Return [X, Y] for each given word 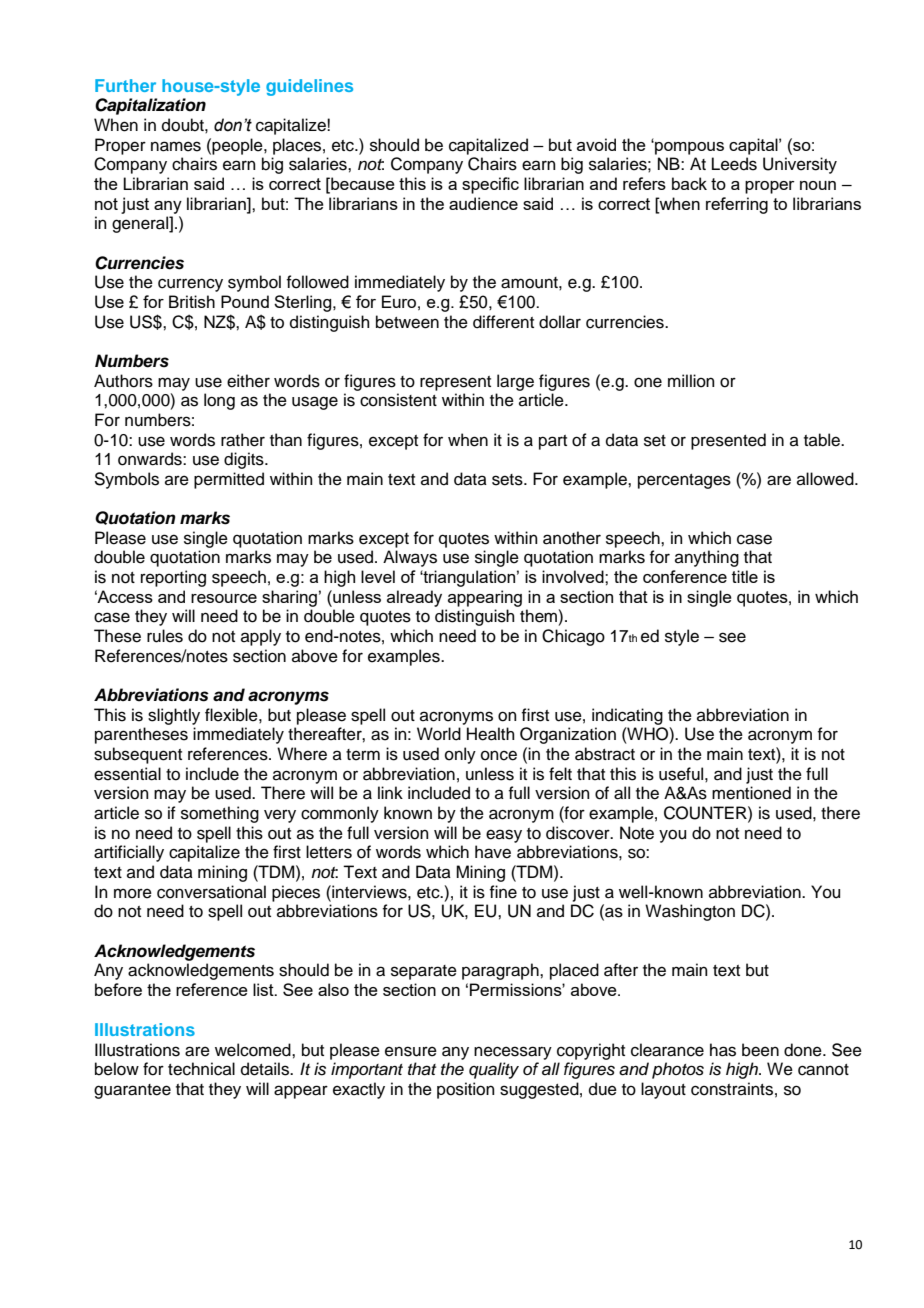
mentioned [751, 793]
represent [455, 383]
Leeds [734, 164]
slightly [174, 716]
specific [490, 185]
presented [728, 441]
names [176, 146]
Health [491, 734]
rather [243, 440]
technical [201, 1069]
